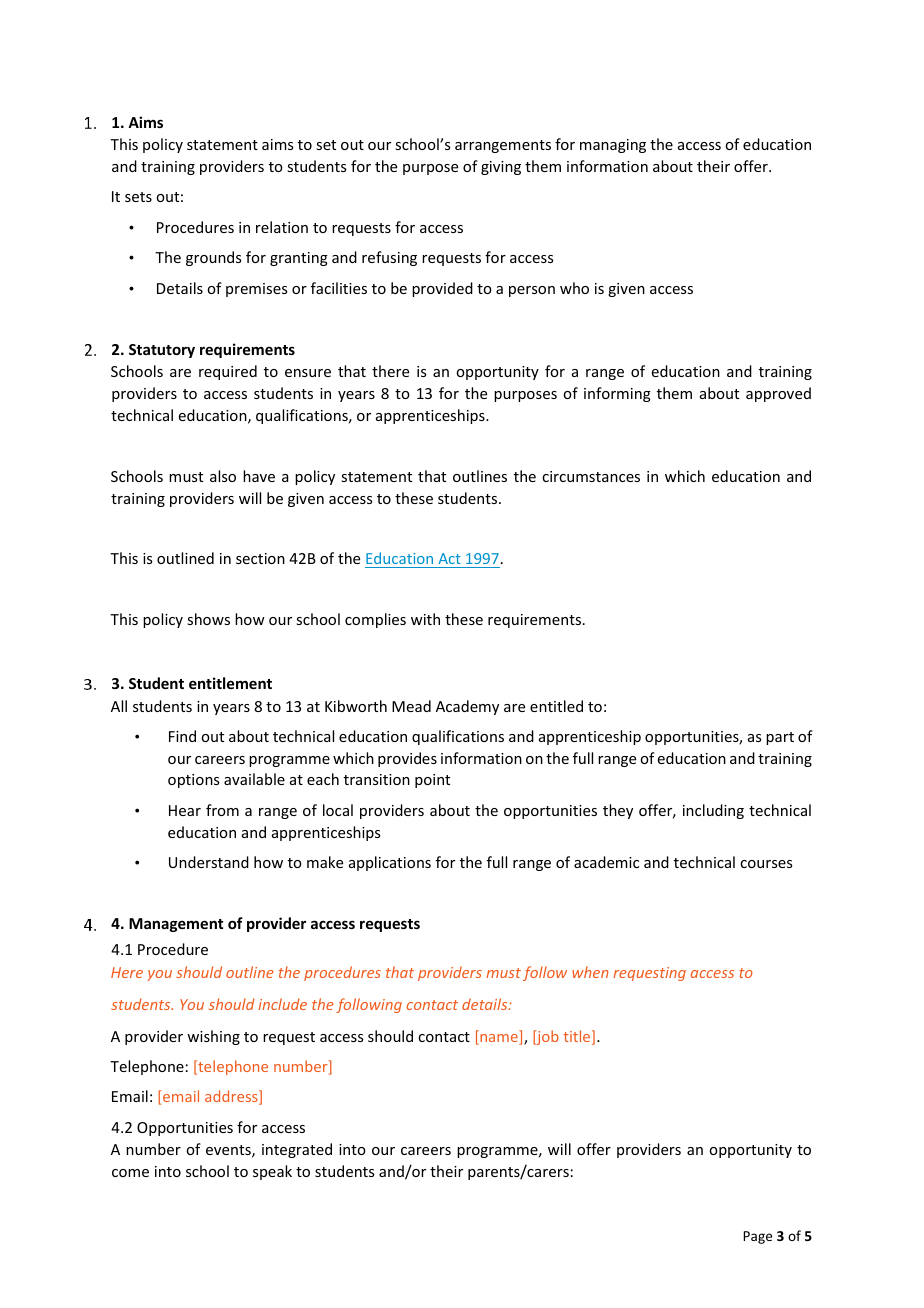 This document has height=1308, width=924. What do you see at coordinates (138, 197) in the document?
I see `sets` at bounding box center [138, 197].
